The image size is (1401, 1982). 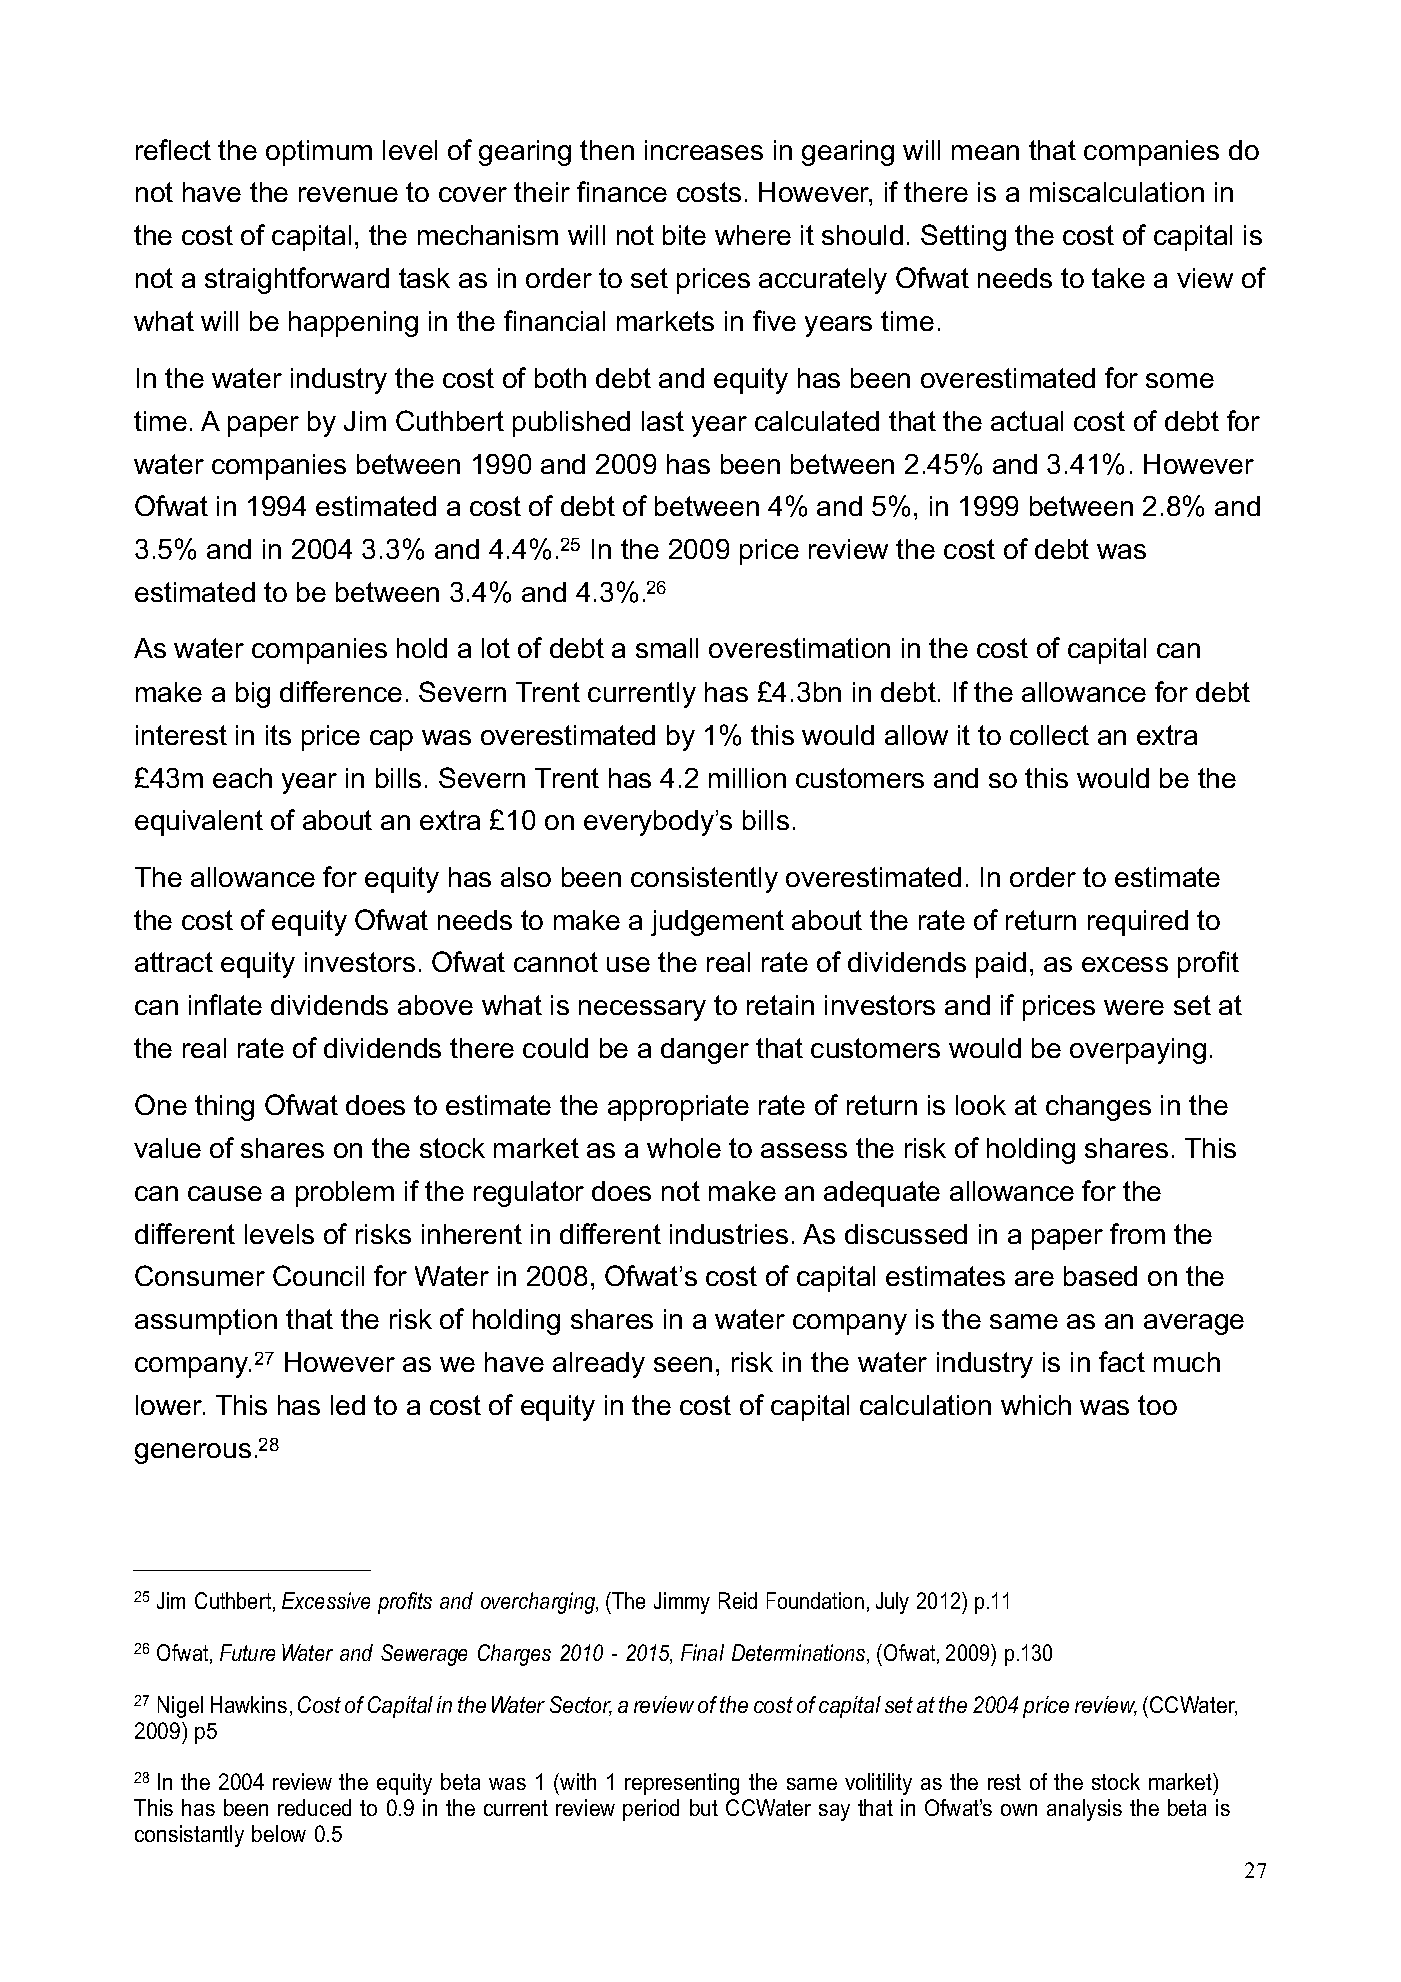 I want to click on seen, so click(x=683, y=1364).
